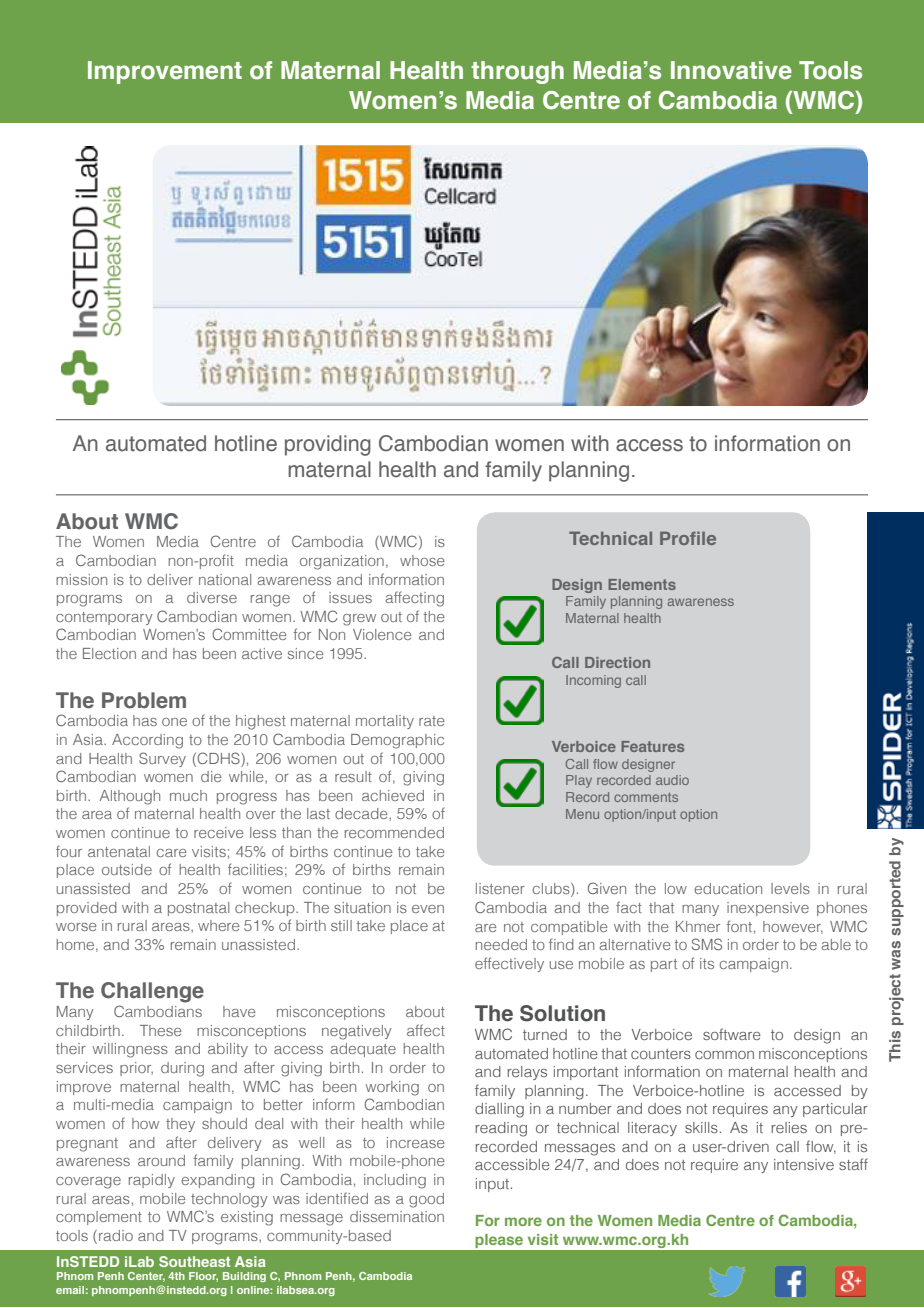 The height and width of the screenshot is (1308, 924). What do you see at coordinates (688, 538) in the screenshot?
I see `Profile` at bounding box center [688, 538].
